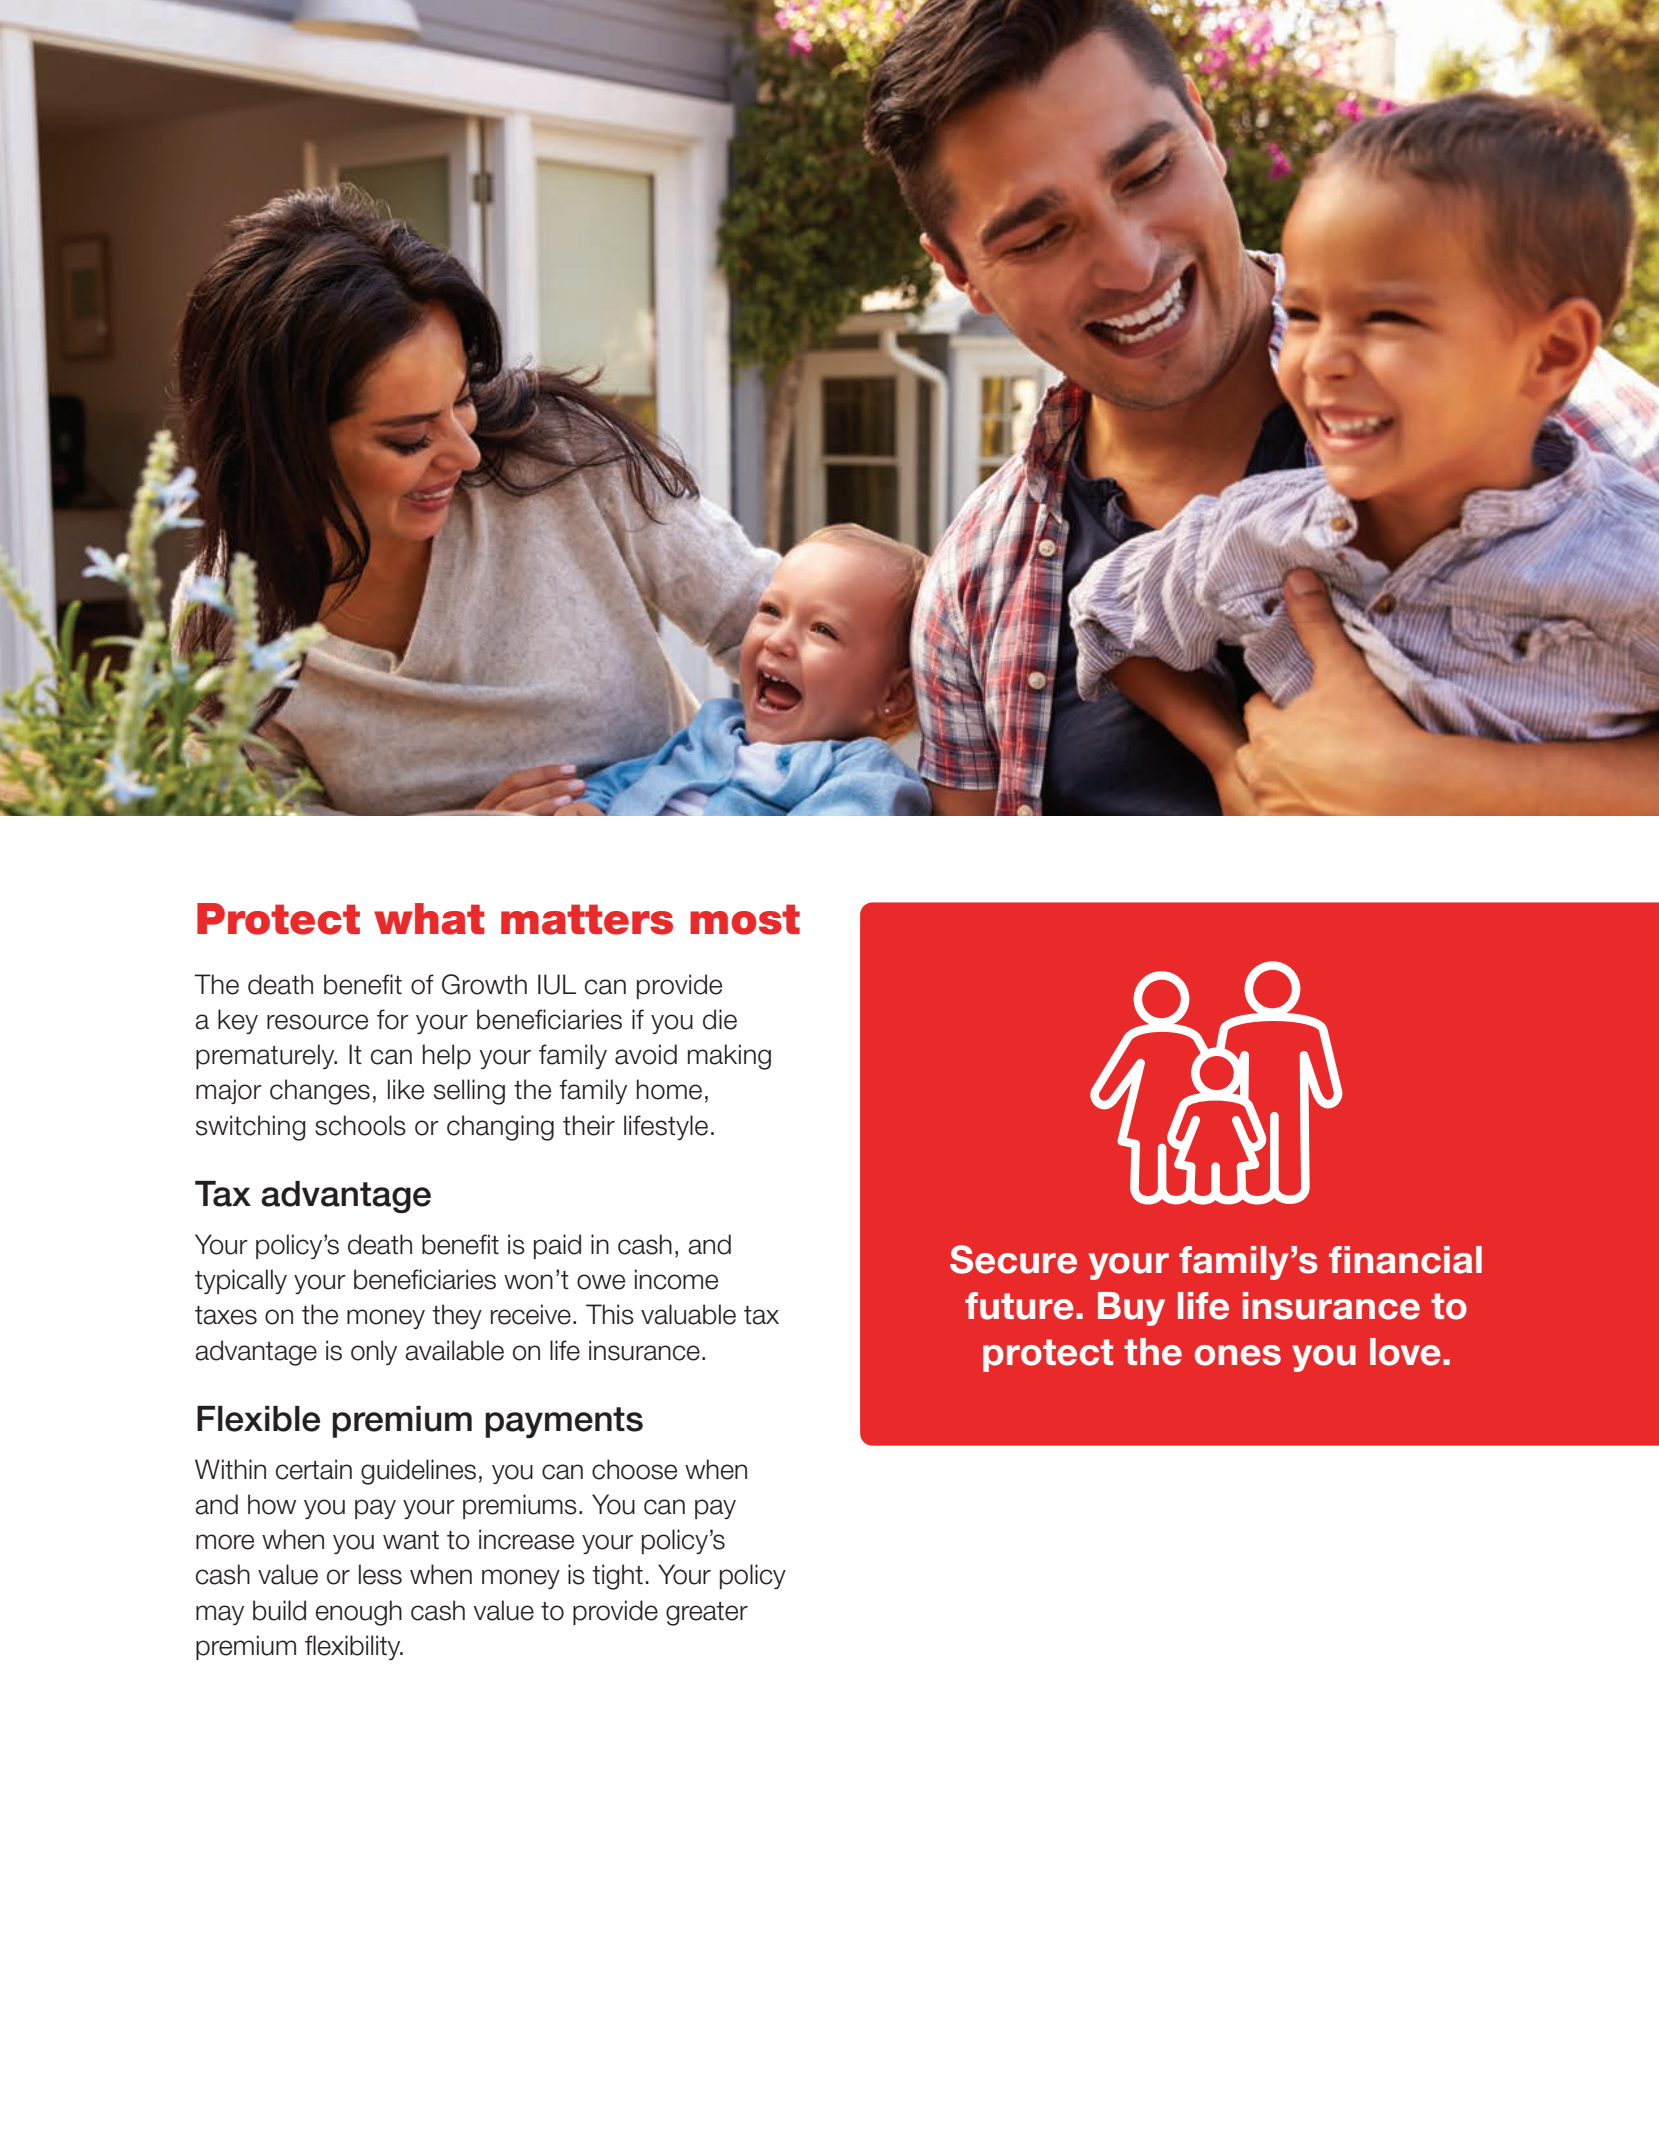  I want to click on die, so click(720, 1019).
